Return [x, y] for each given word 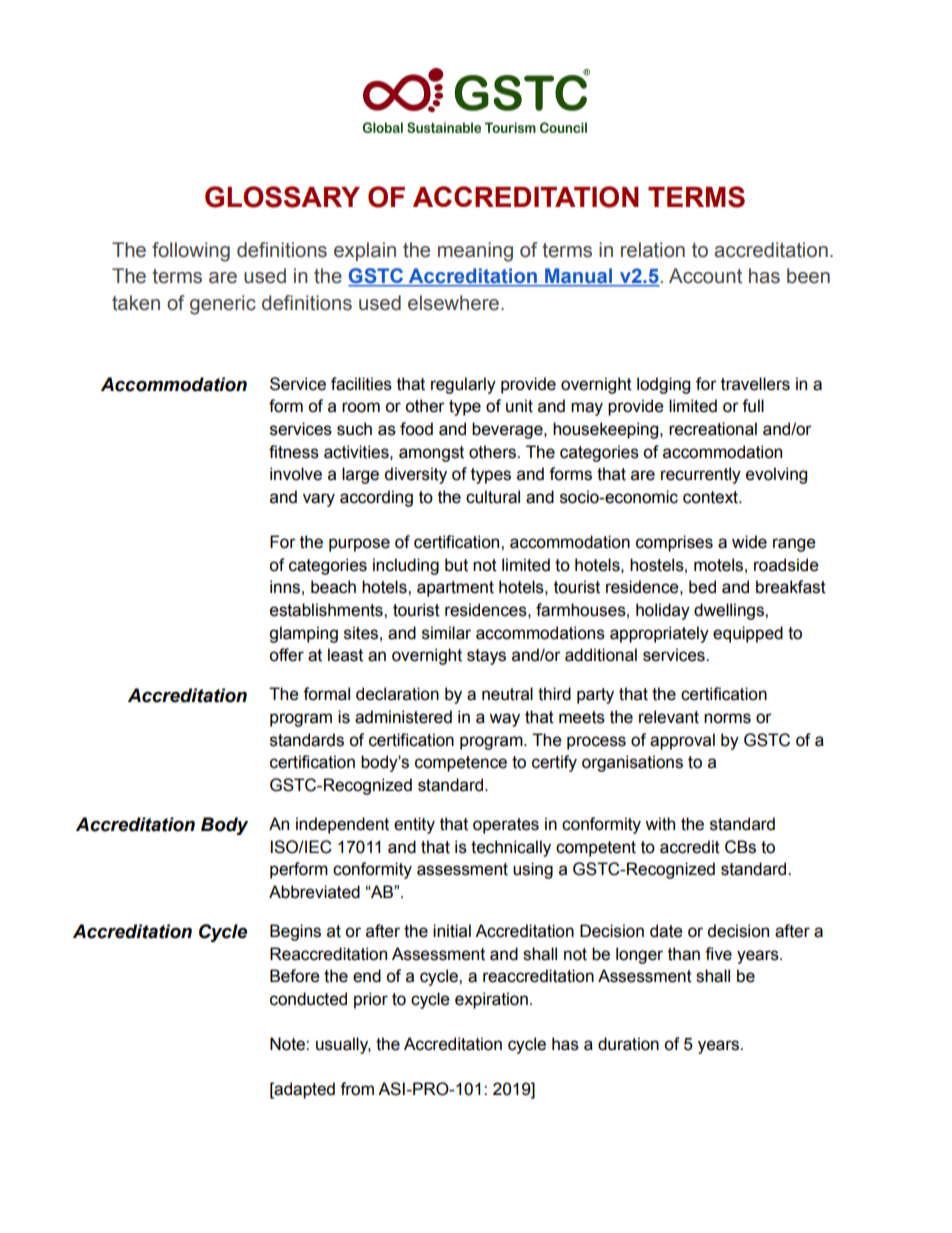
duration [628, 1044]
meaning [475, 252]
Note [288, 1044]
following [191, 252]
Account [705, 276]
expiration [491, 1000]
